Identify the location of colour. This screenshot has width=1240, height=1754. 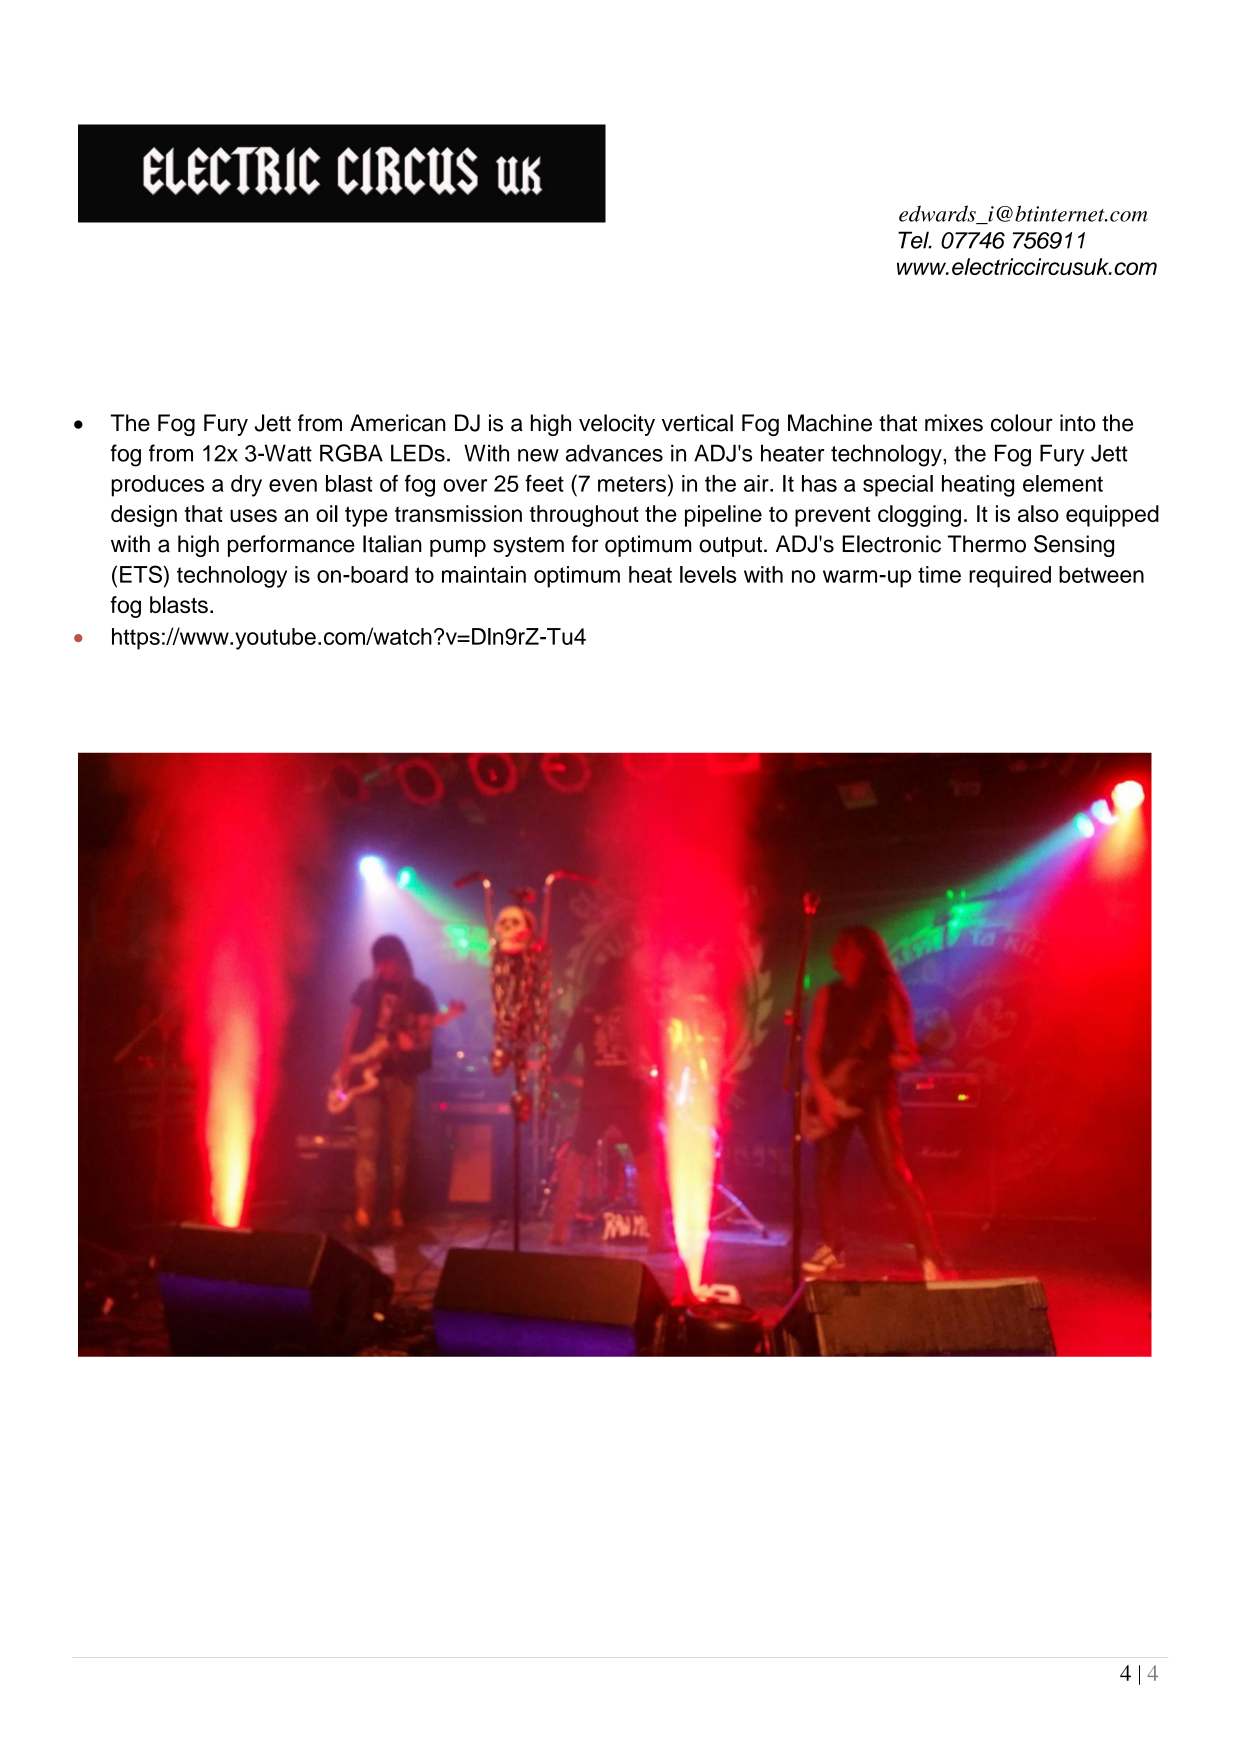
(1022, 423).
